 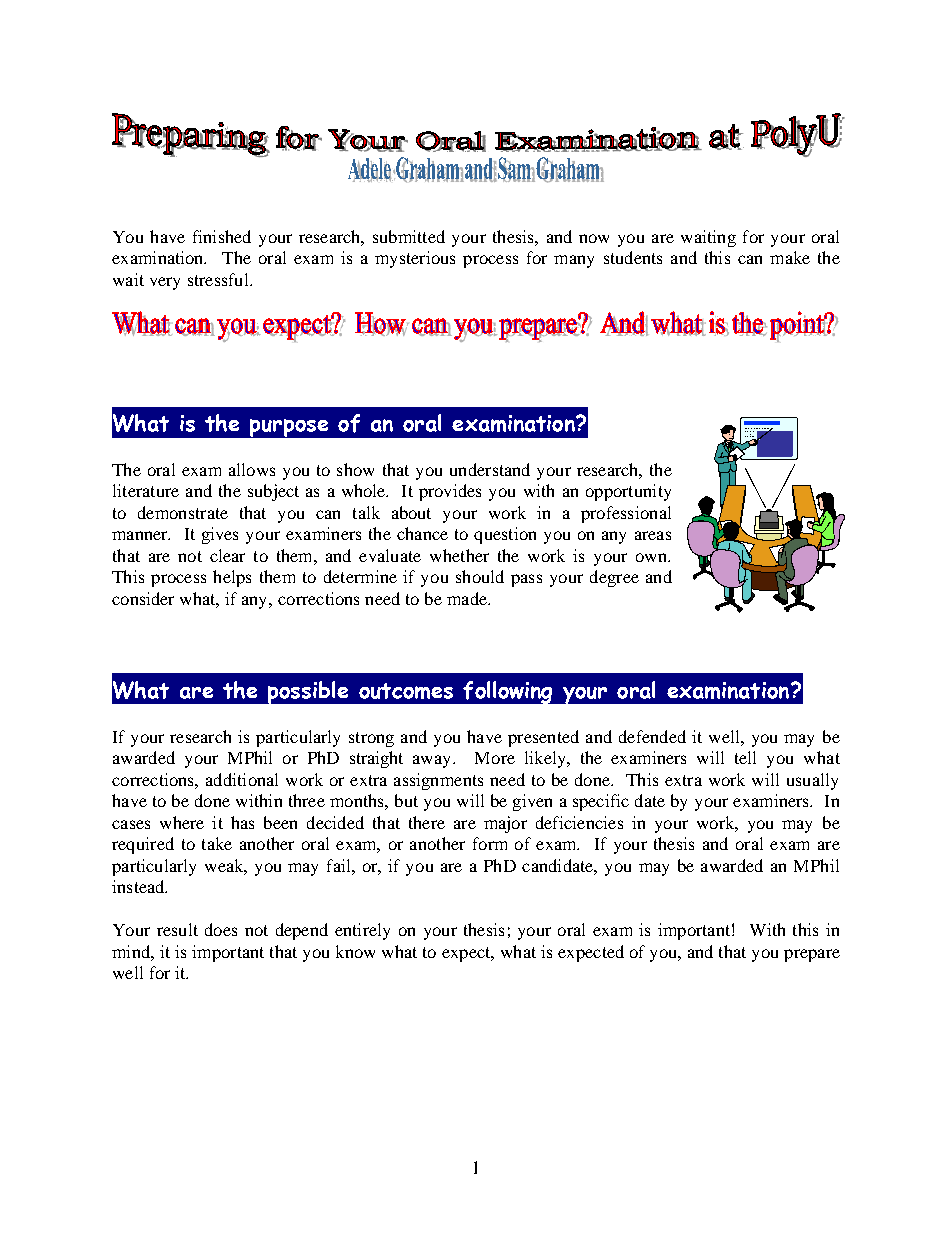 What do you see at coordinates (415, 259) in the screenshot?
I see `mysterious` at bounding box center [415, 259].
